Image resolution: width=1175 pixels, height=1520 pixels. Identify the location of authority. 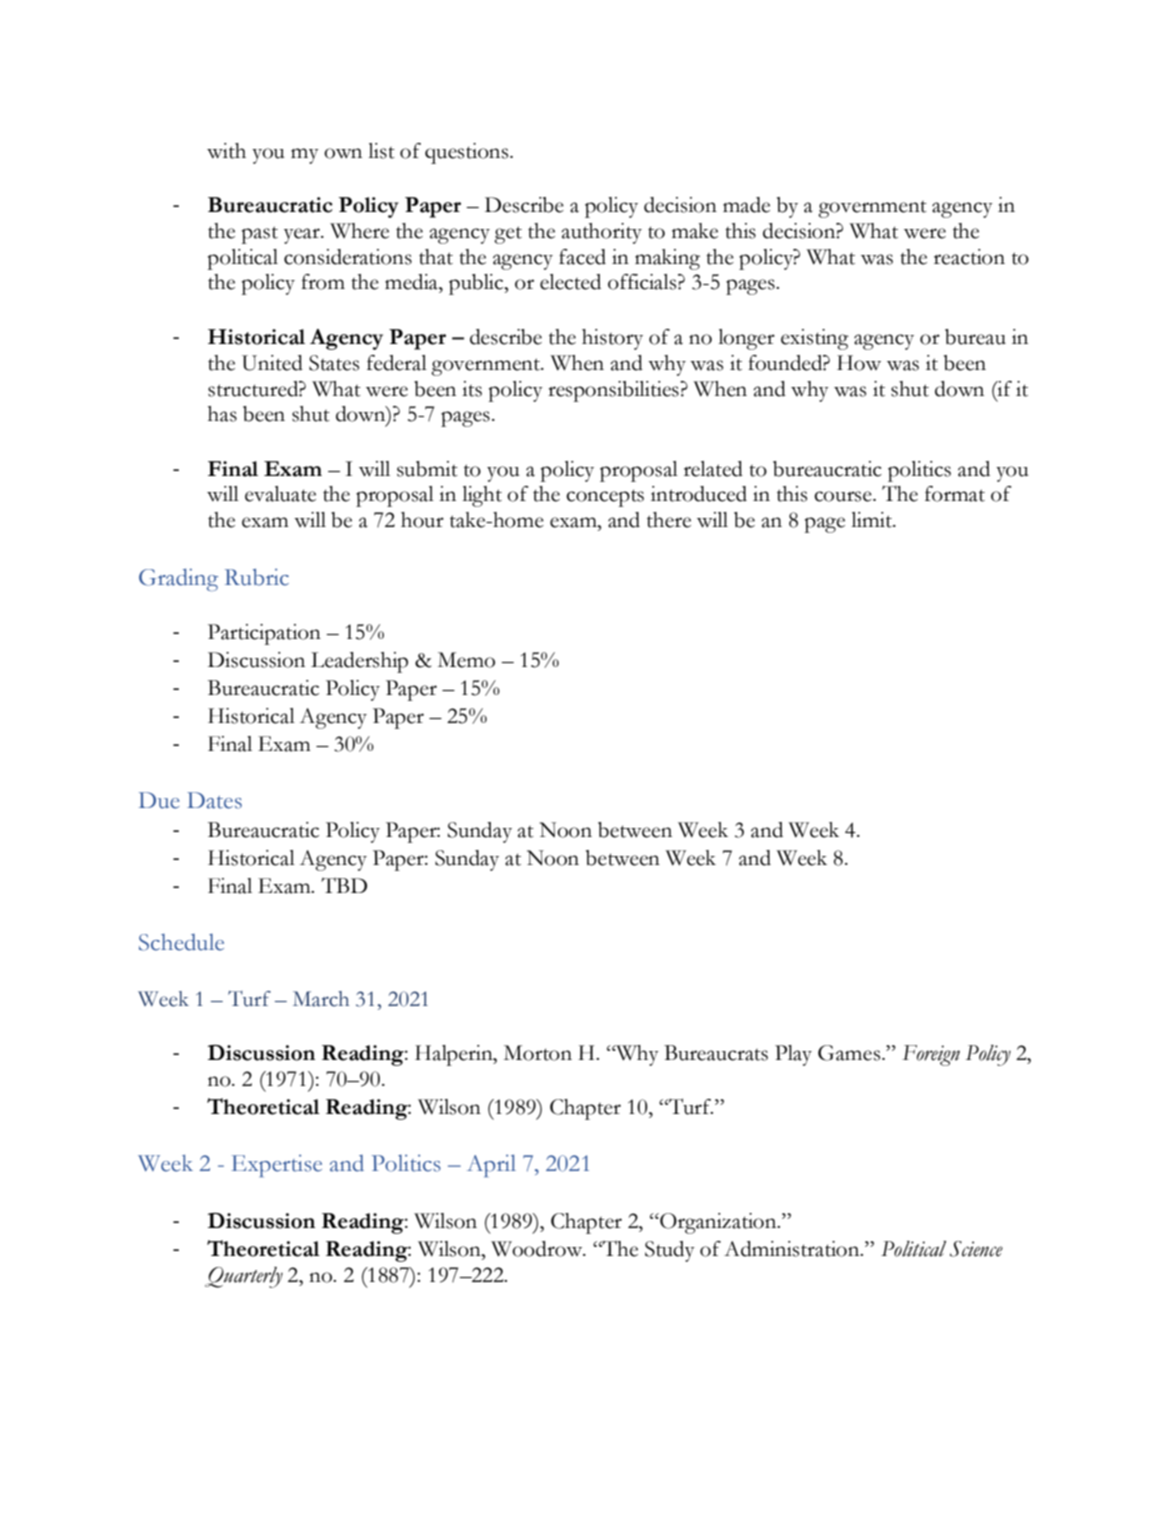
(601, 233).
